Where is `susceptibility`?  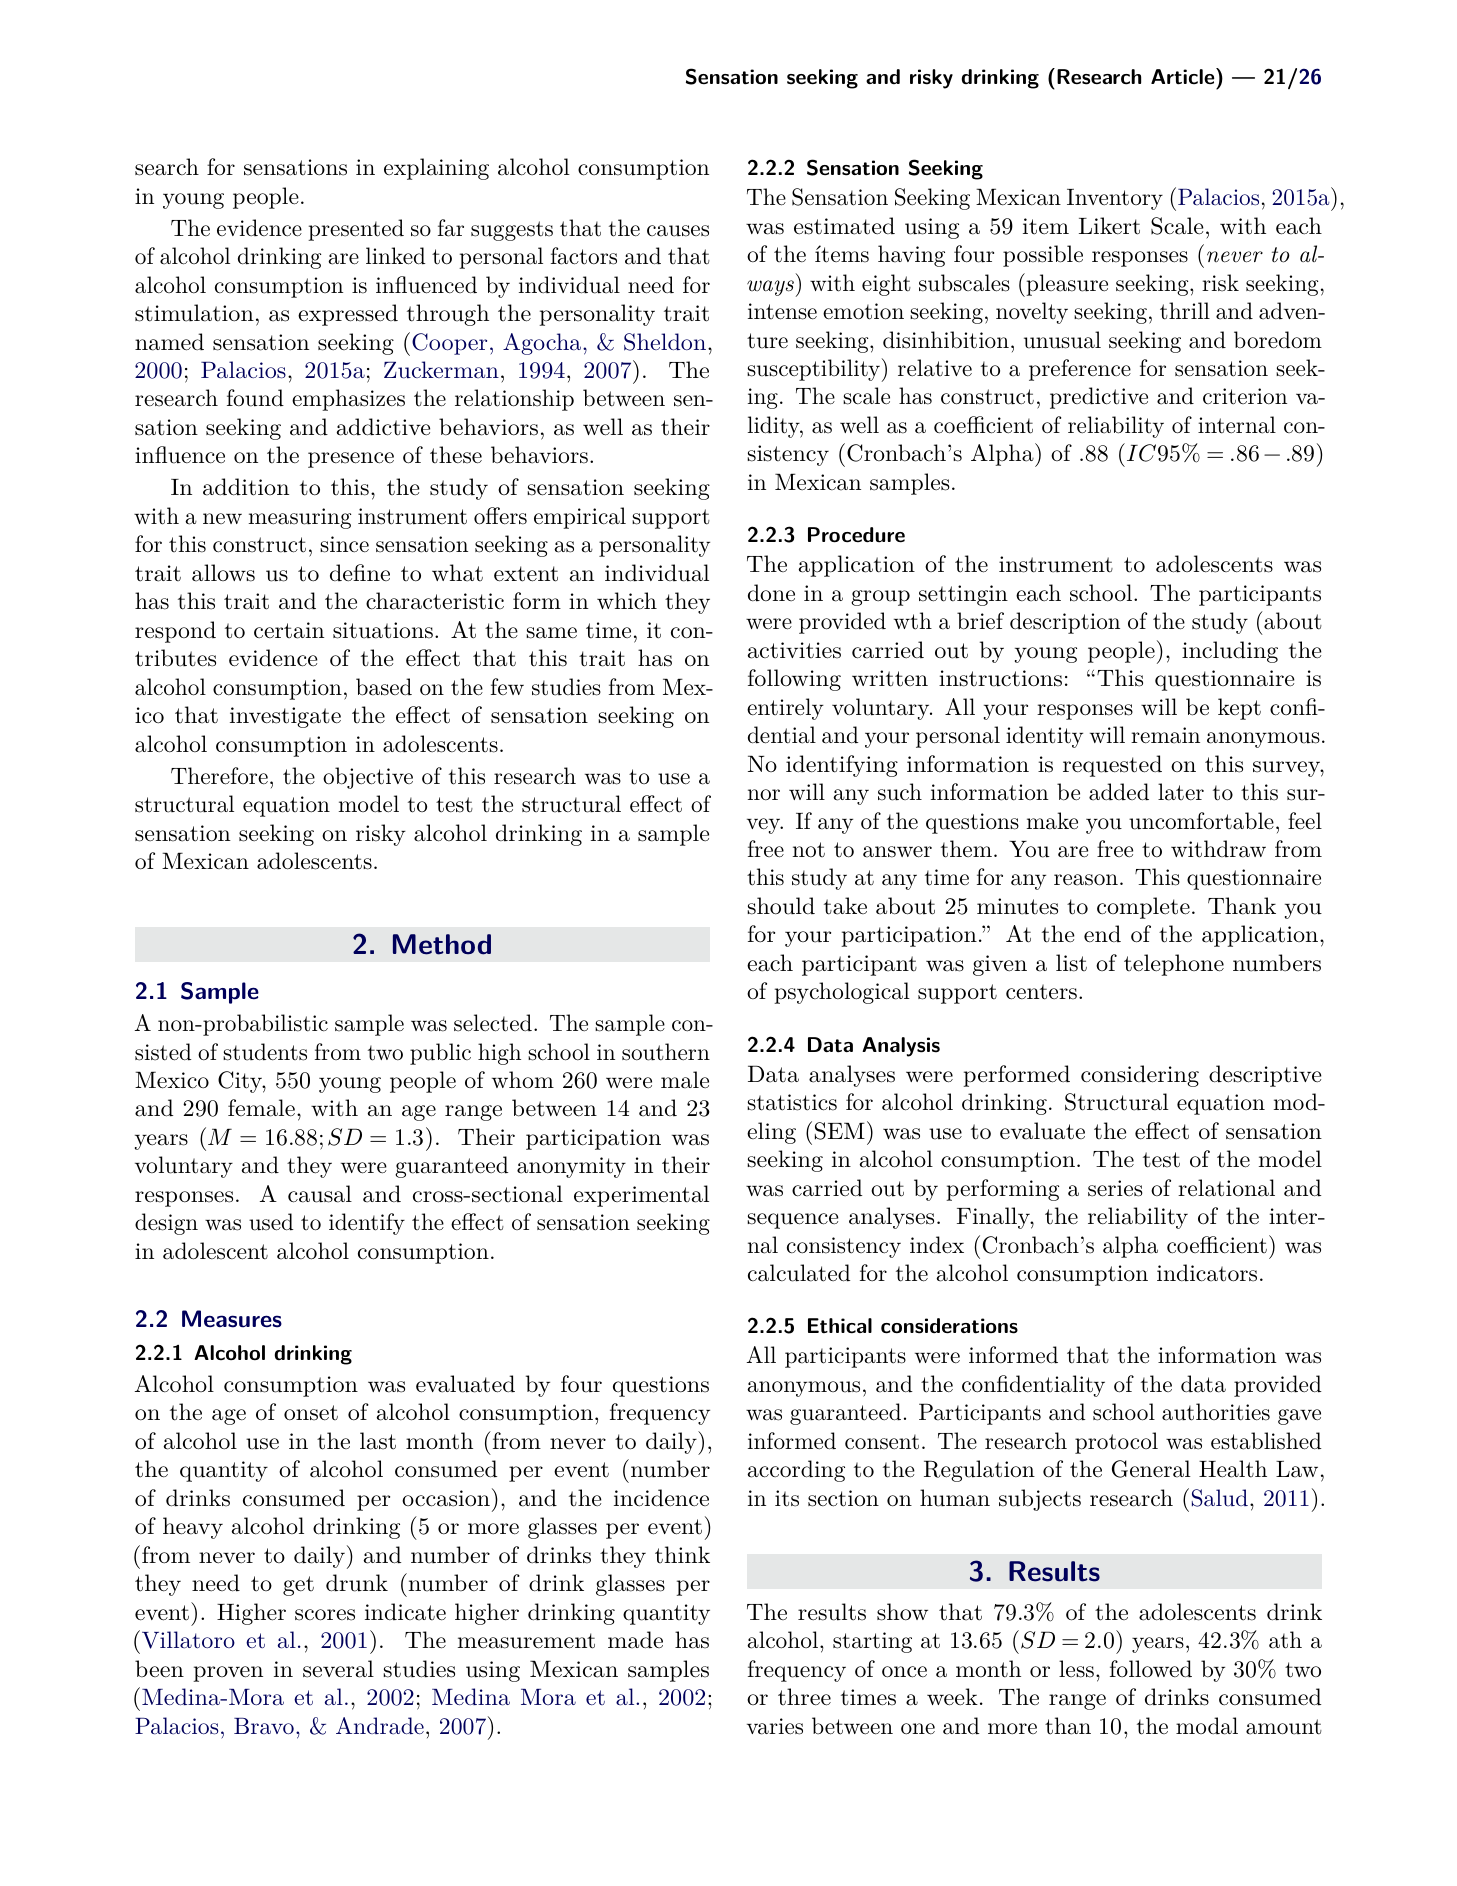
susceptibility is located at coordinates (814, 369).
